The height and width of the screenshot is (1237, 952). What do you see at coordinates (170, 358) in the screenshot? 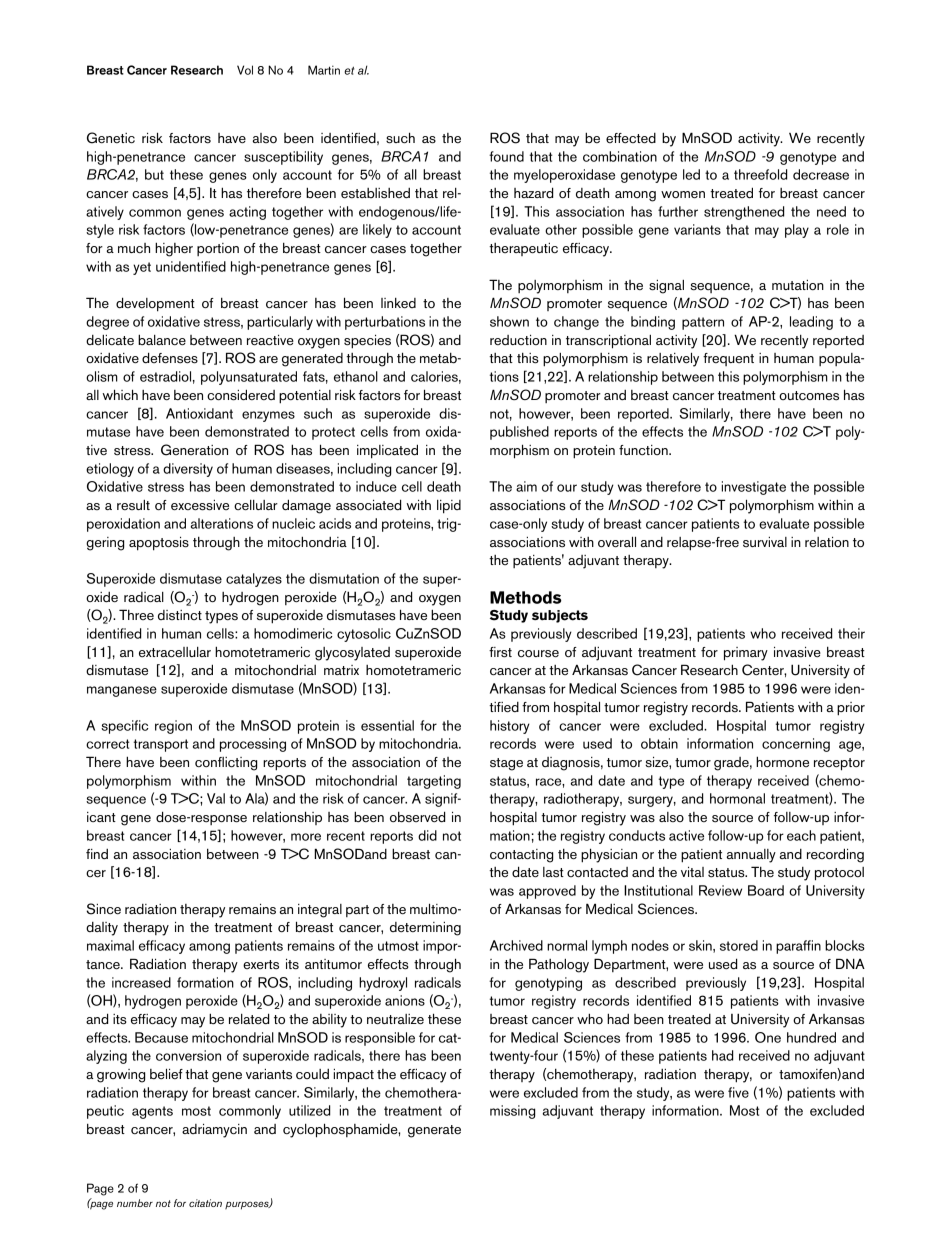
I see `defenses` at bounding box center [170, 358].
